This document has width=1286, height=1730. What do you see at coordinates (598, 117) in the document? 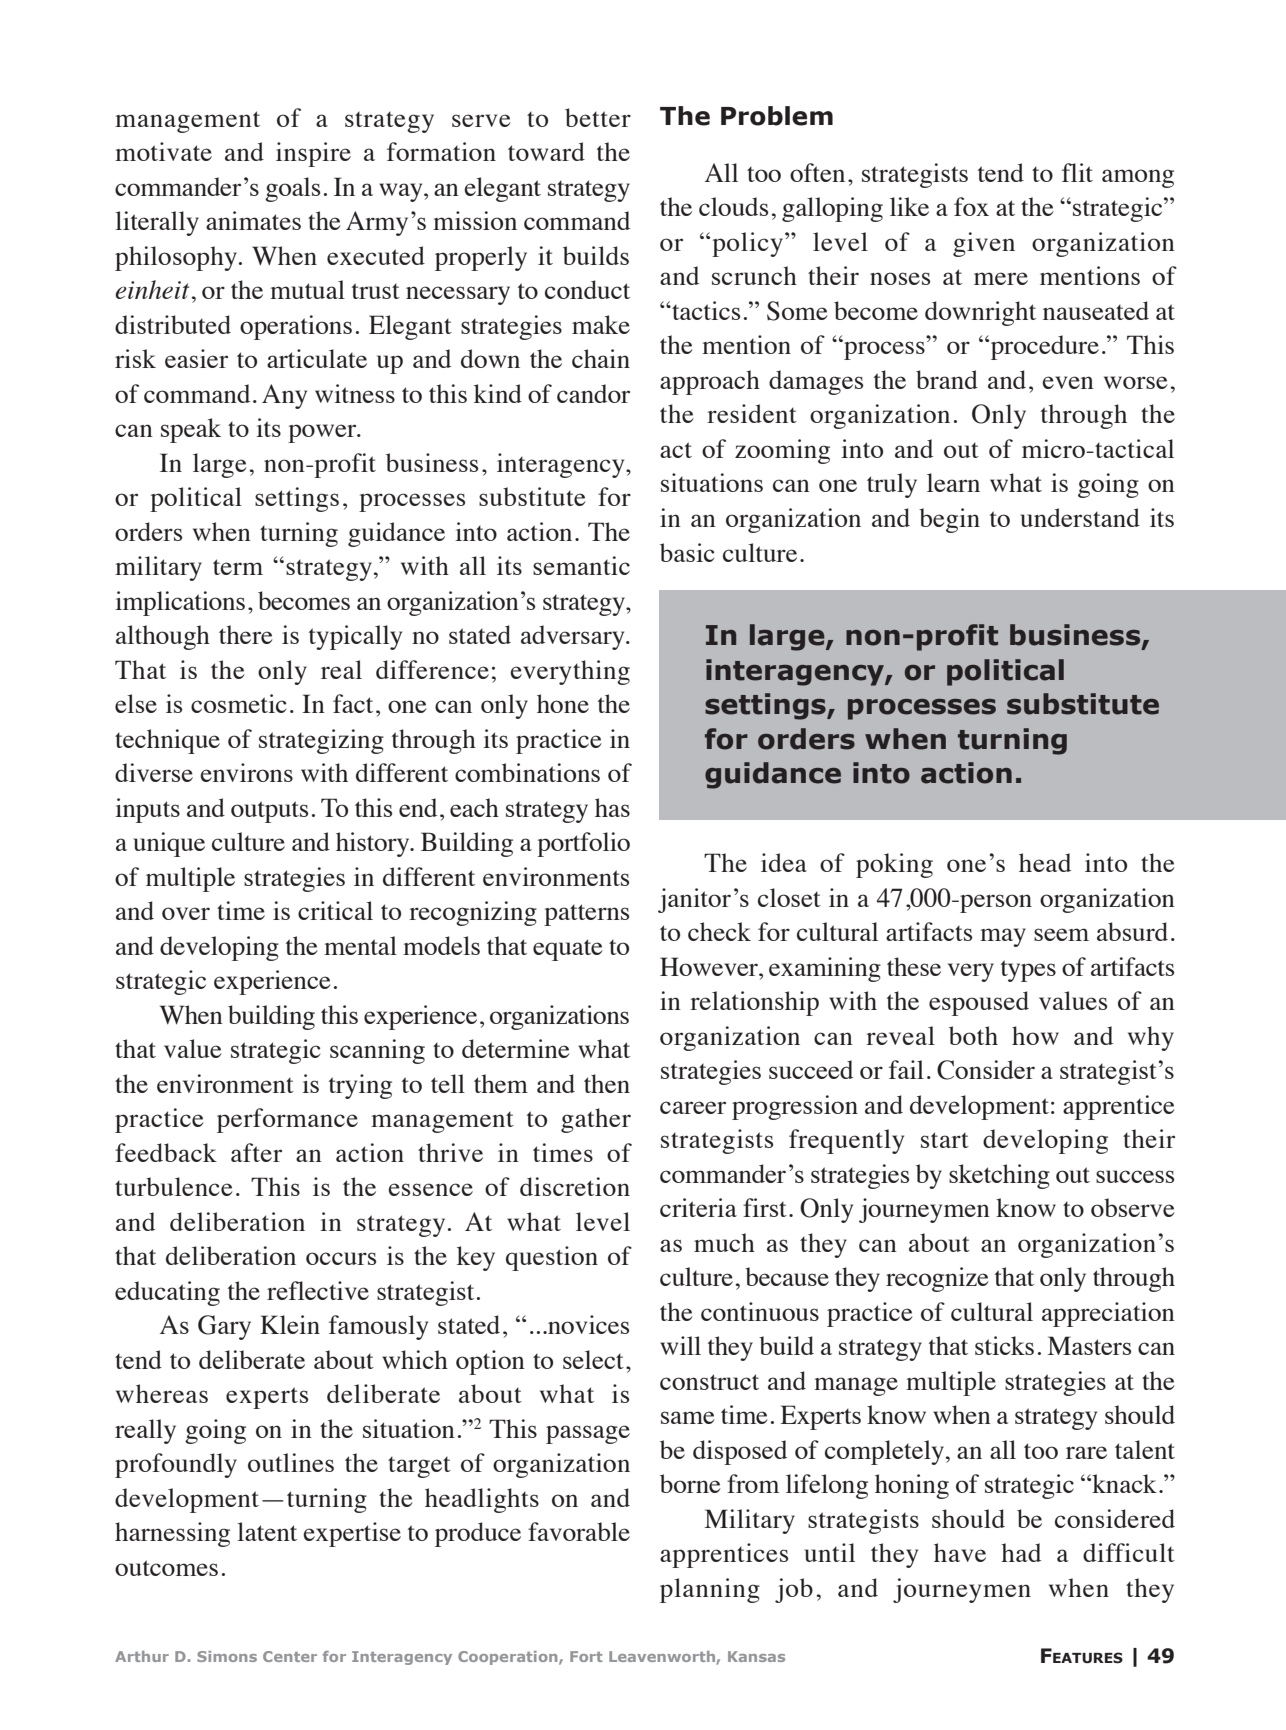
I see `better` at bounding box center [598, 117].
